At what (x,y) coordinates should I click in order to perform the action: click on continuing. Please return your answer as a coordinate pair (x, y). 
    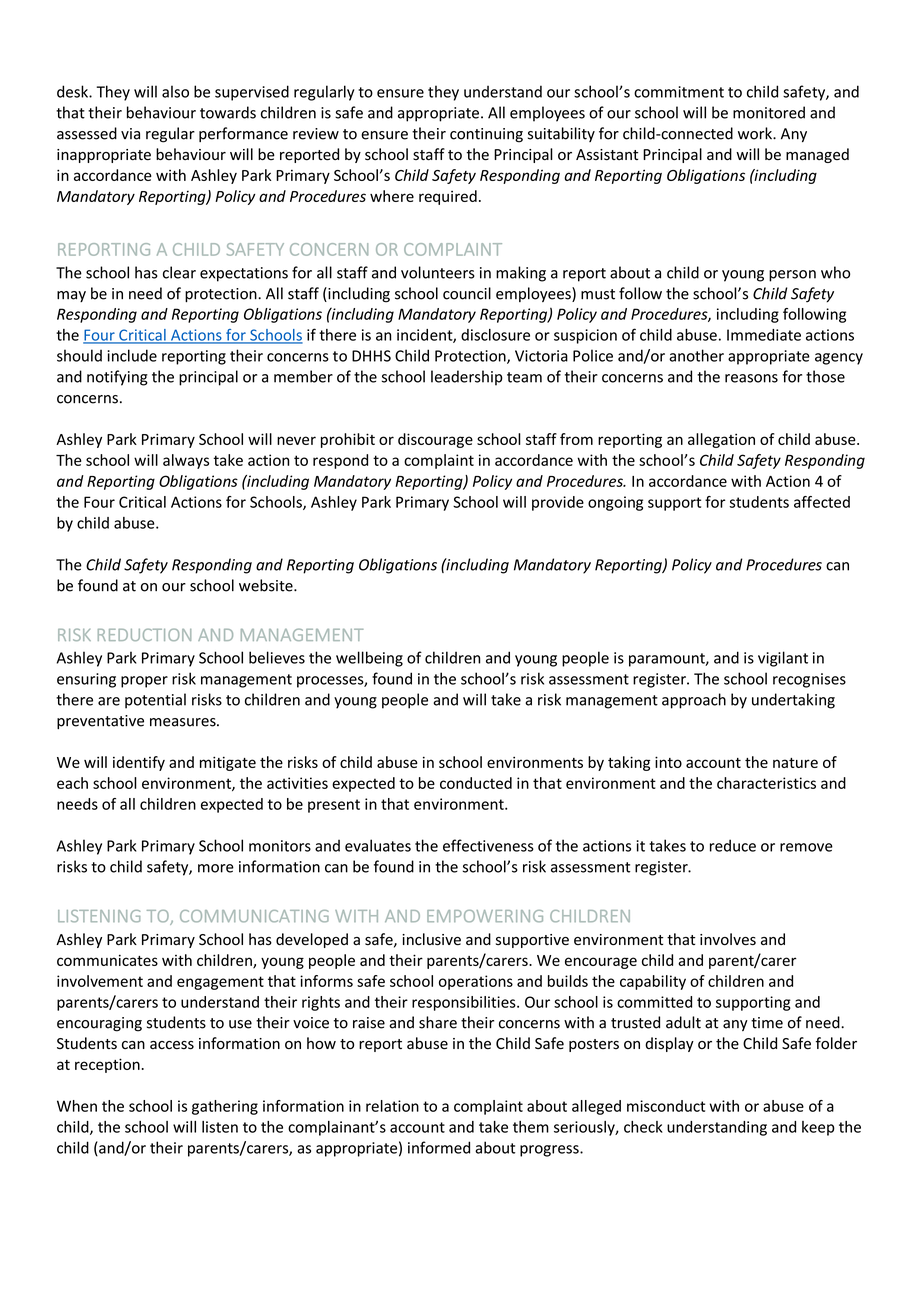
    Looking at the image, I should click on (486, 135).
